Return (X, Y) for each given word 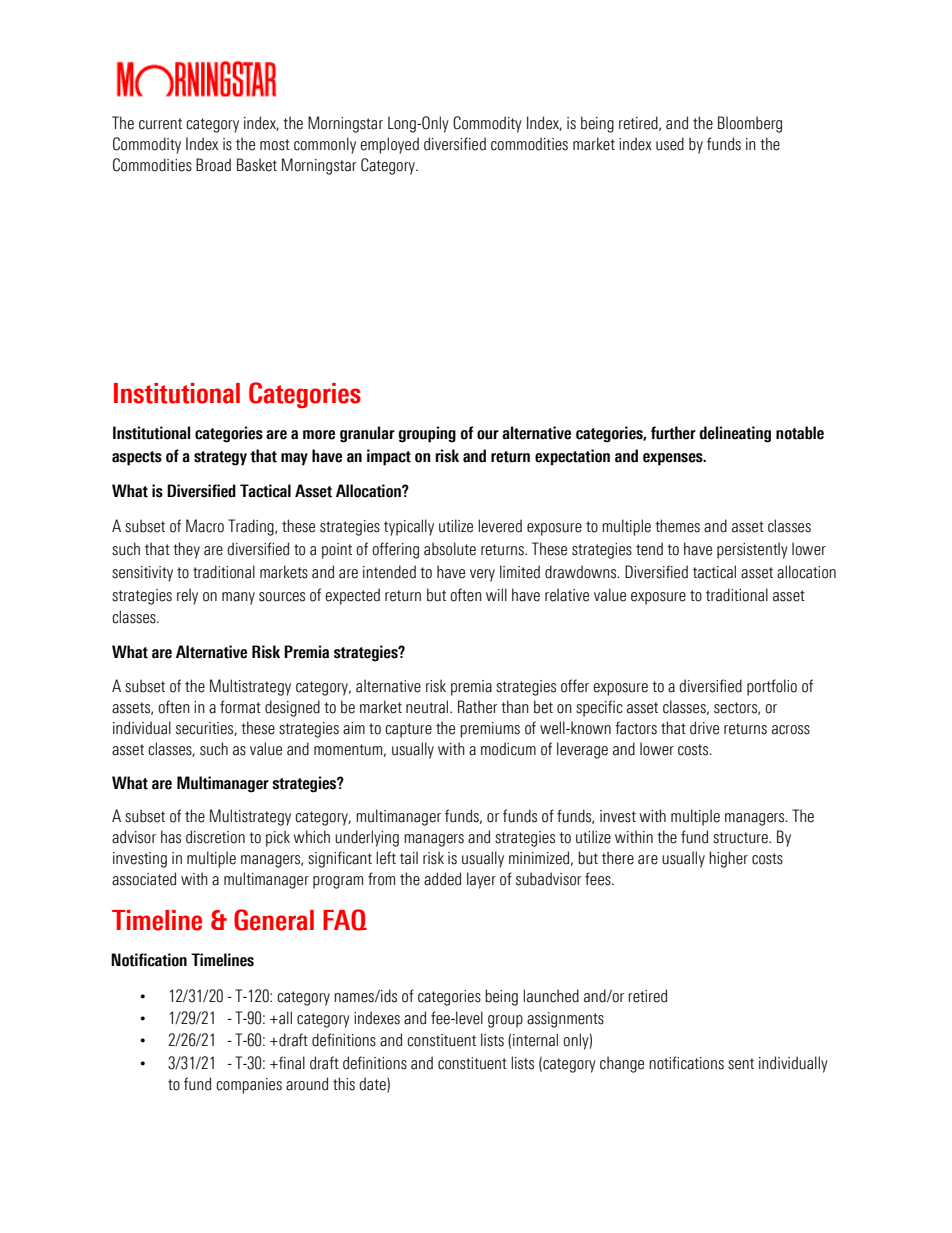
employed (389, 145)
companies (249, 1086)
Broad (213, 165)
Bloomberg (750, 124)
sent (741, 1064)
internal (535, 1040)
